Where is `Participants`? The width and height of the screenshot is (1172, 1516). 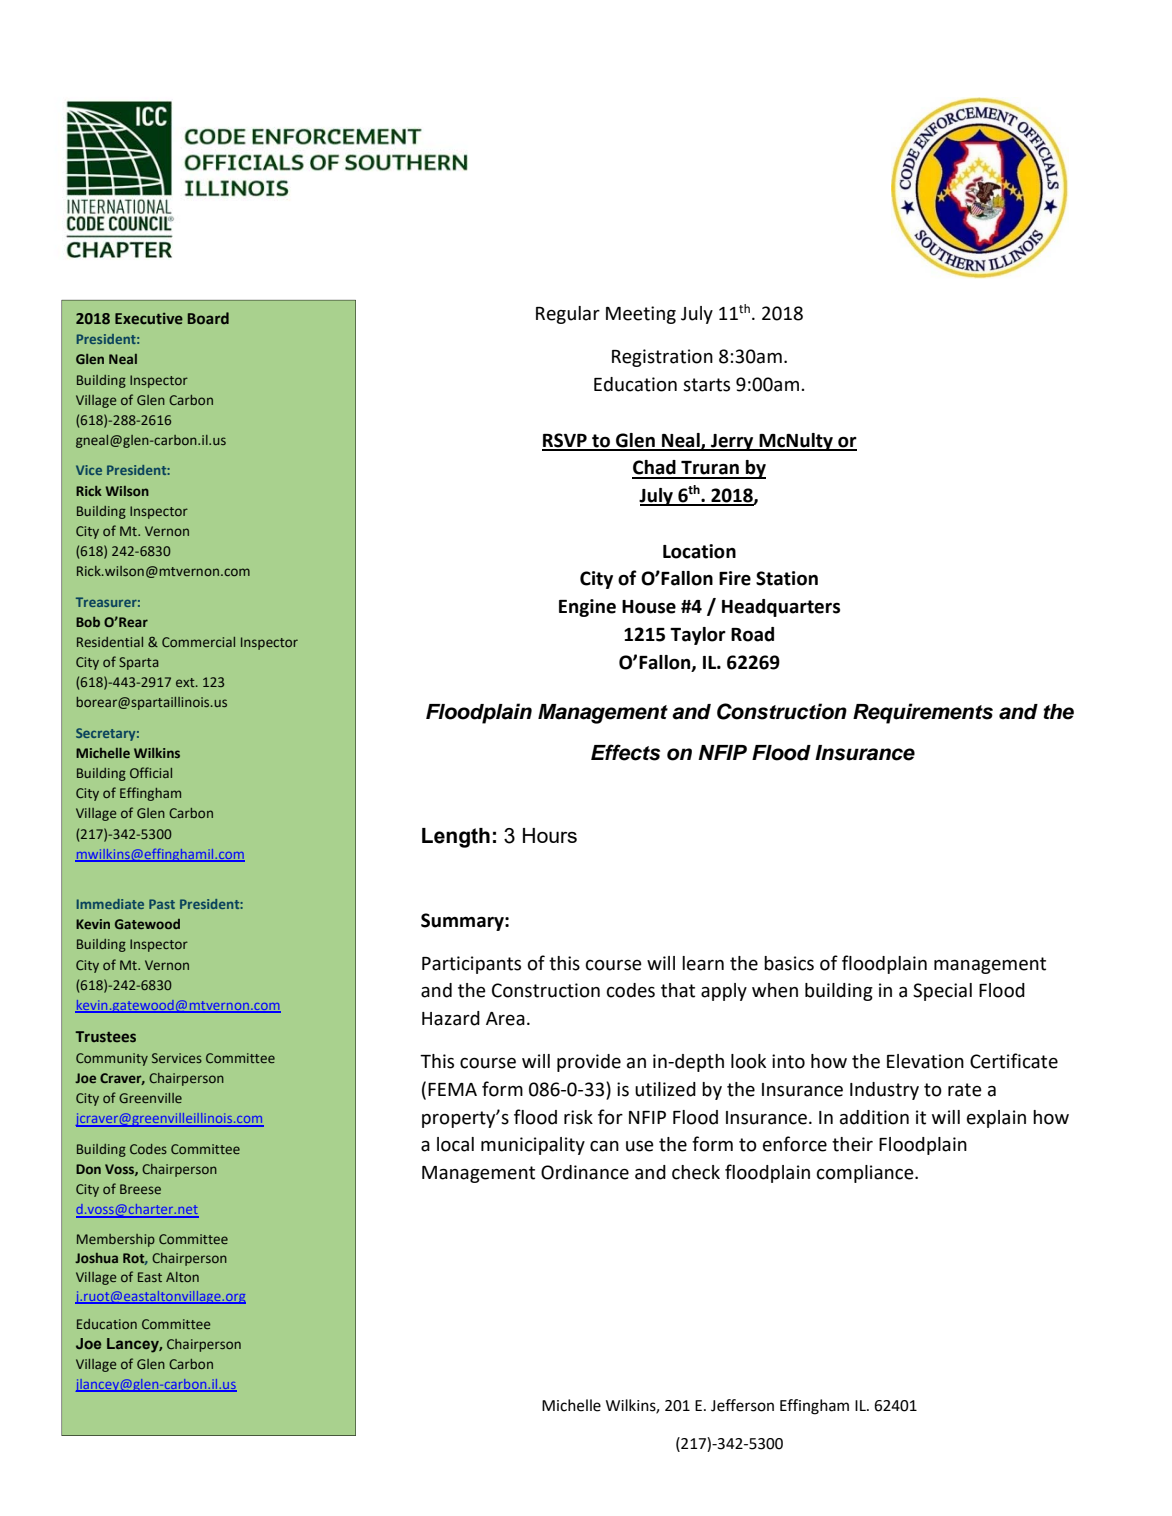 Participants is located at coordinates (471, 965).
